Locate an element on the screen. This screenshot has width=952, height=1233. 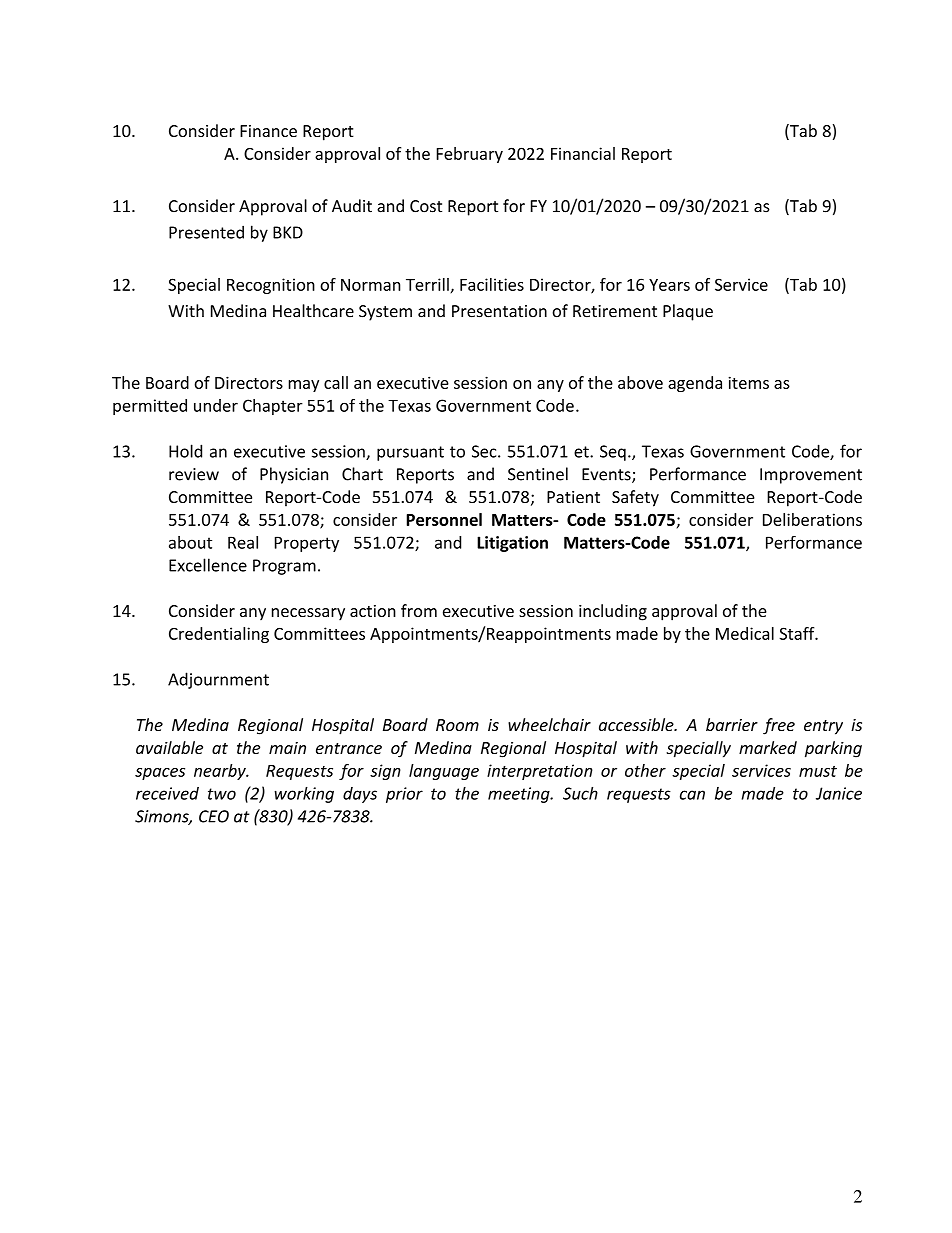
Sentinel is located at coordinates (538, 474).
